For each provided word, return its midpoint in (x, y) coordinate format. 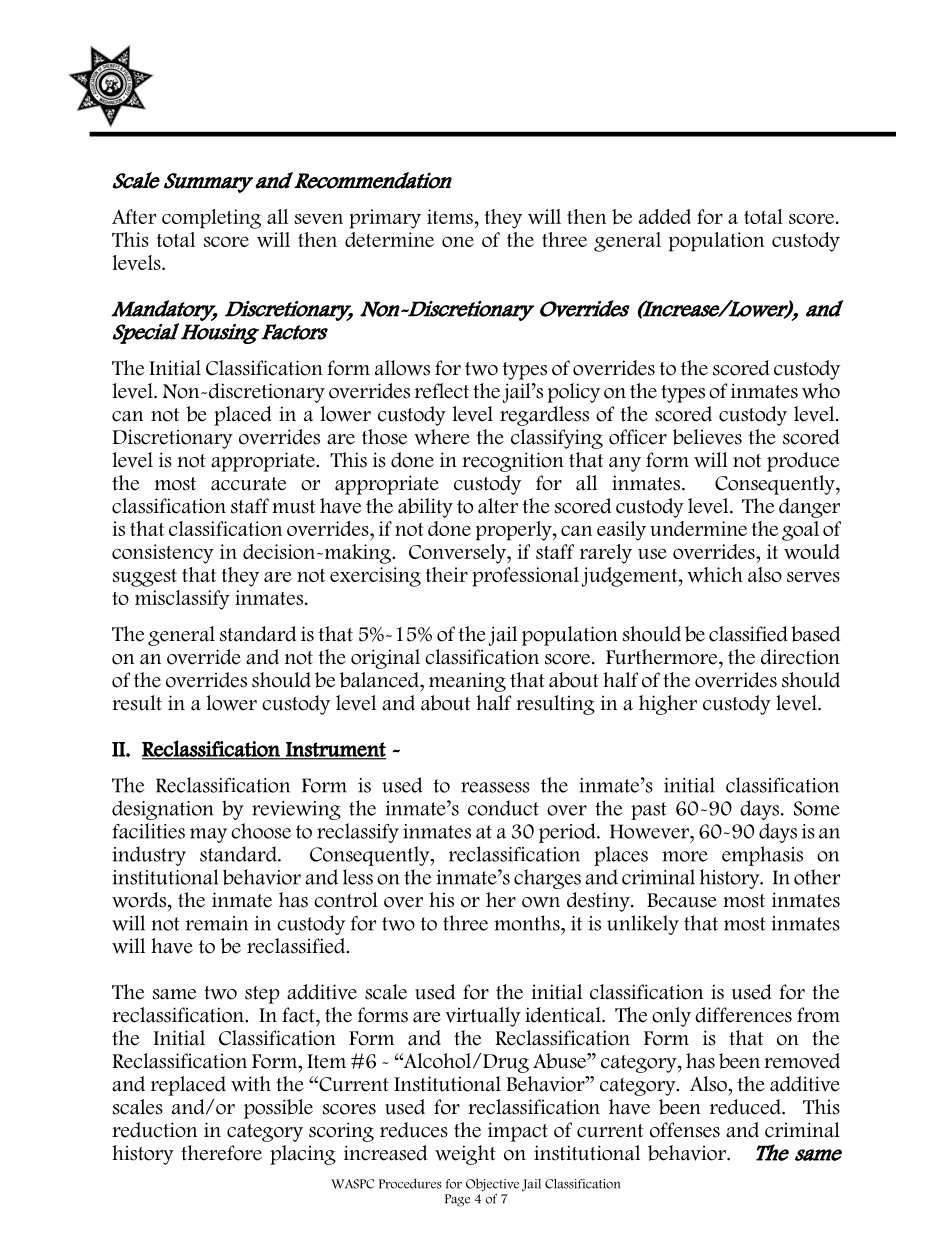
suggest (145, 578)
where (442, 437)
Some (817, 808)
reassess (495, 787)
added (665, 216)
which (715, 574)
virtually (483, 1017)
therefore (221, 1153)
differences (743, 1015)
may (208, 835)
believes (707, 437)
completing (211, 219)
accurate (248, 484)
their (447, 574)
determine (389, 239)
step (262, 995)
